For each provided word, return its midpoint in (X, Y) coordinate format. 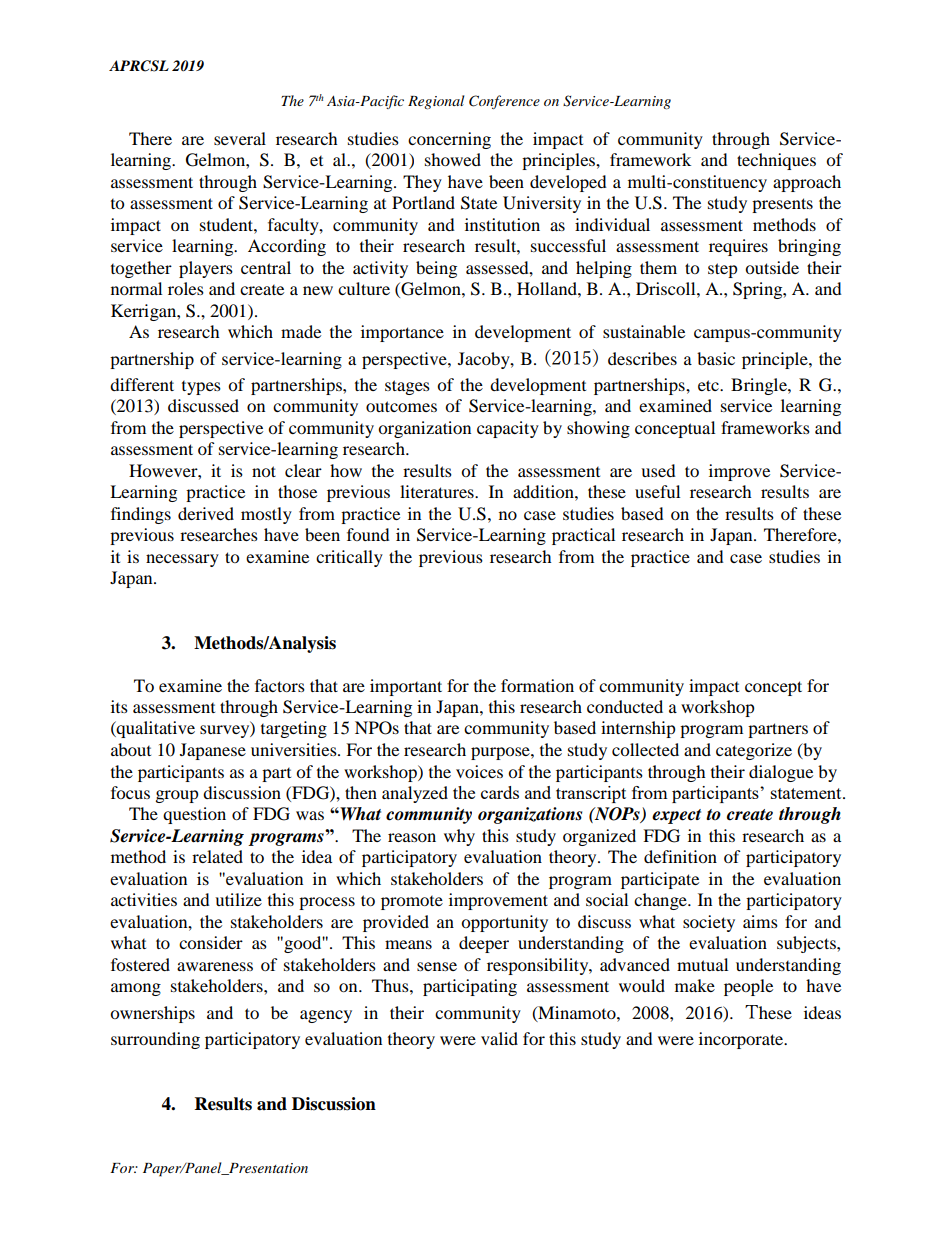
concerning (449, 140)
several (240, 138)
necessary (182, 560)
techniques (776, 161)
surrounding (155, 1040)
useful (657, 491)
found (368, 534)
